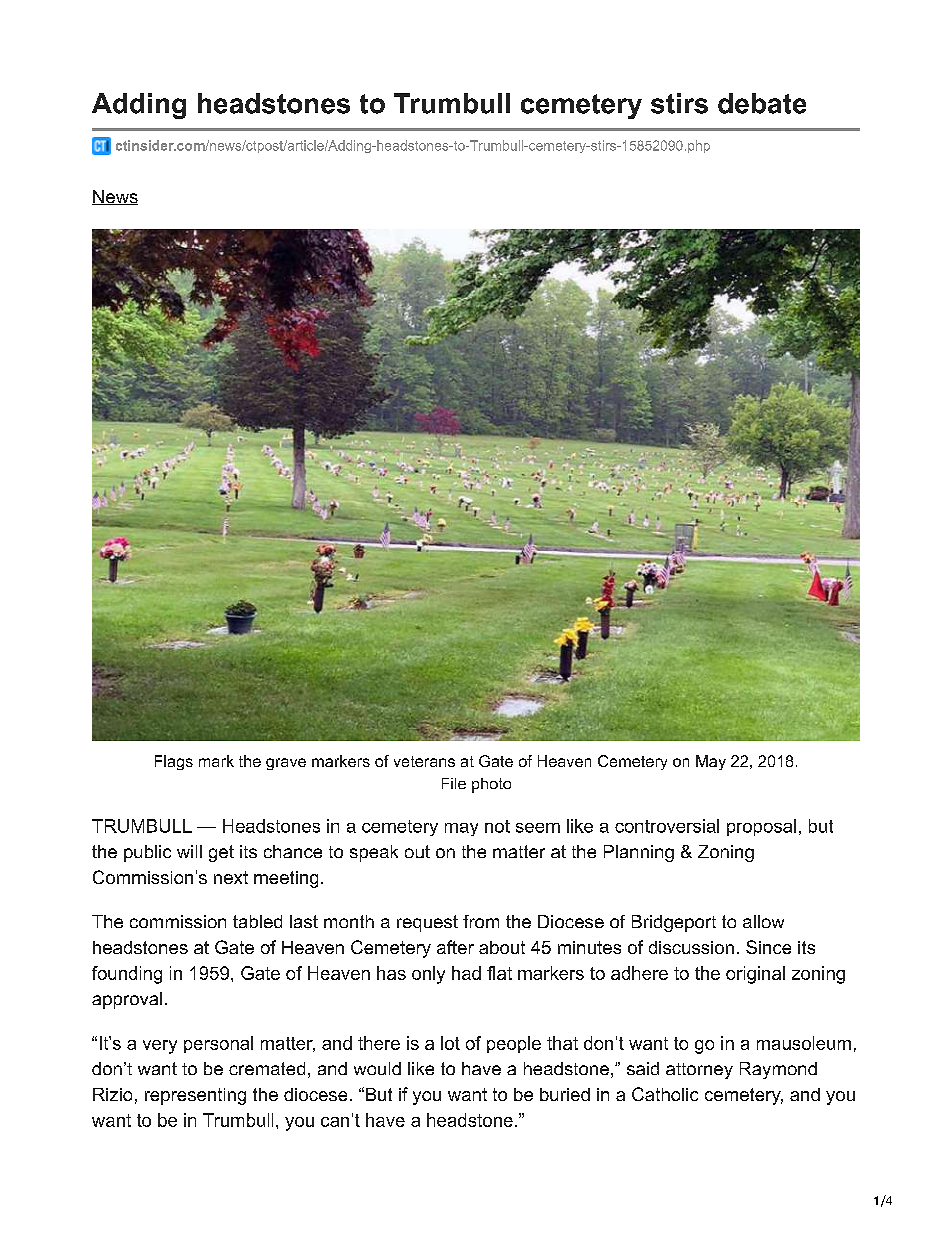 This screenshot has height=1233, width=952. I want to click on File, so click(454, 783).
